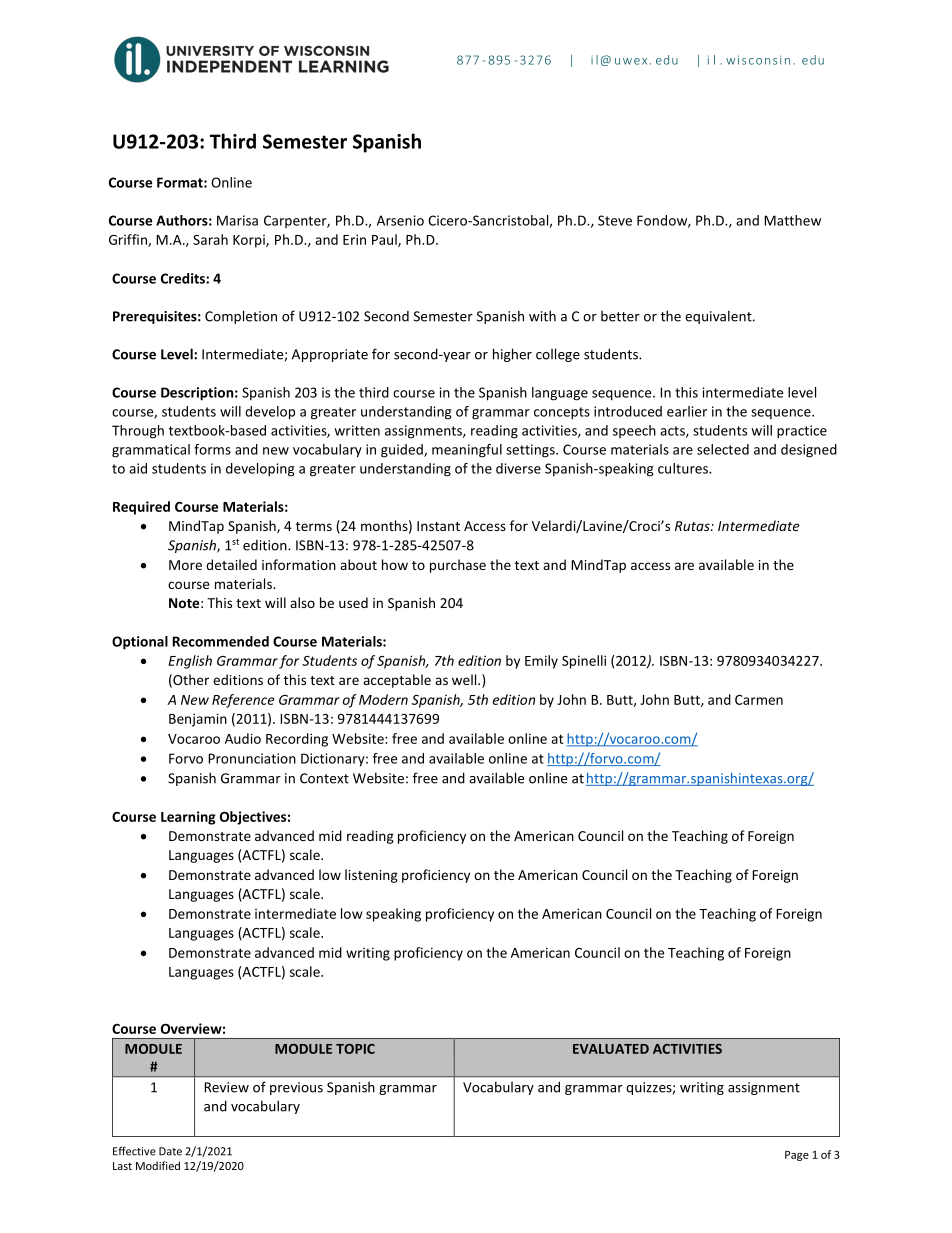 The width and height of the image is (952, 1233). I want to click on listening, so click(371, 876).
